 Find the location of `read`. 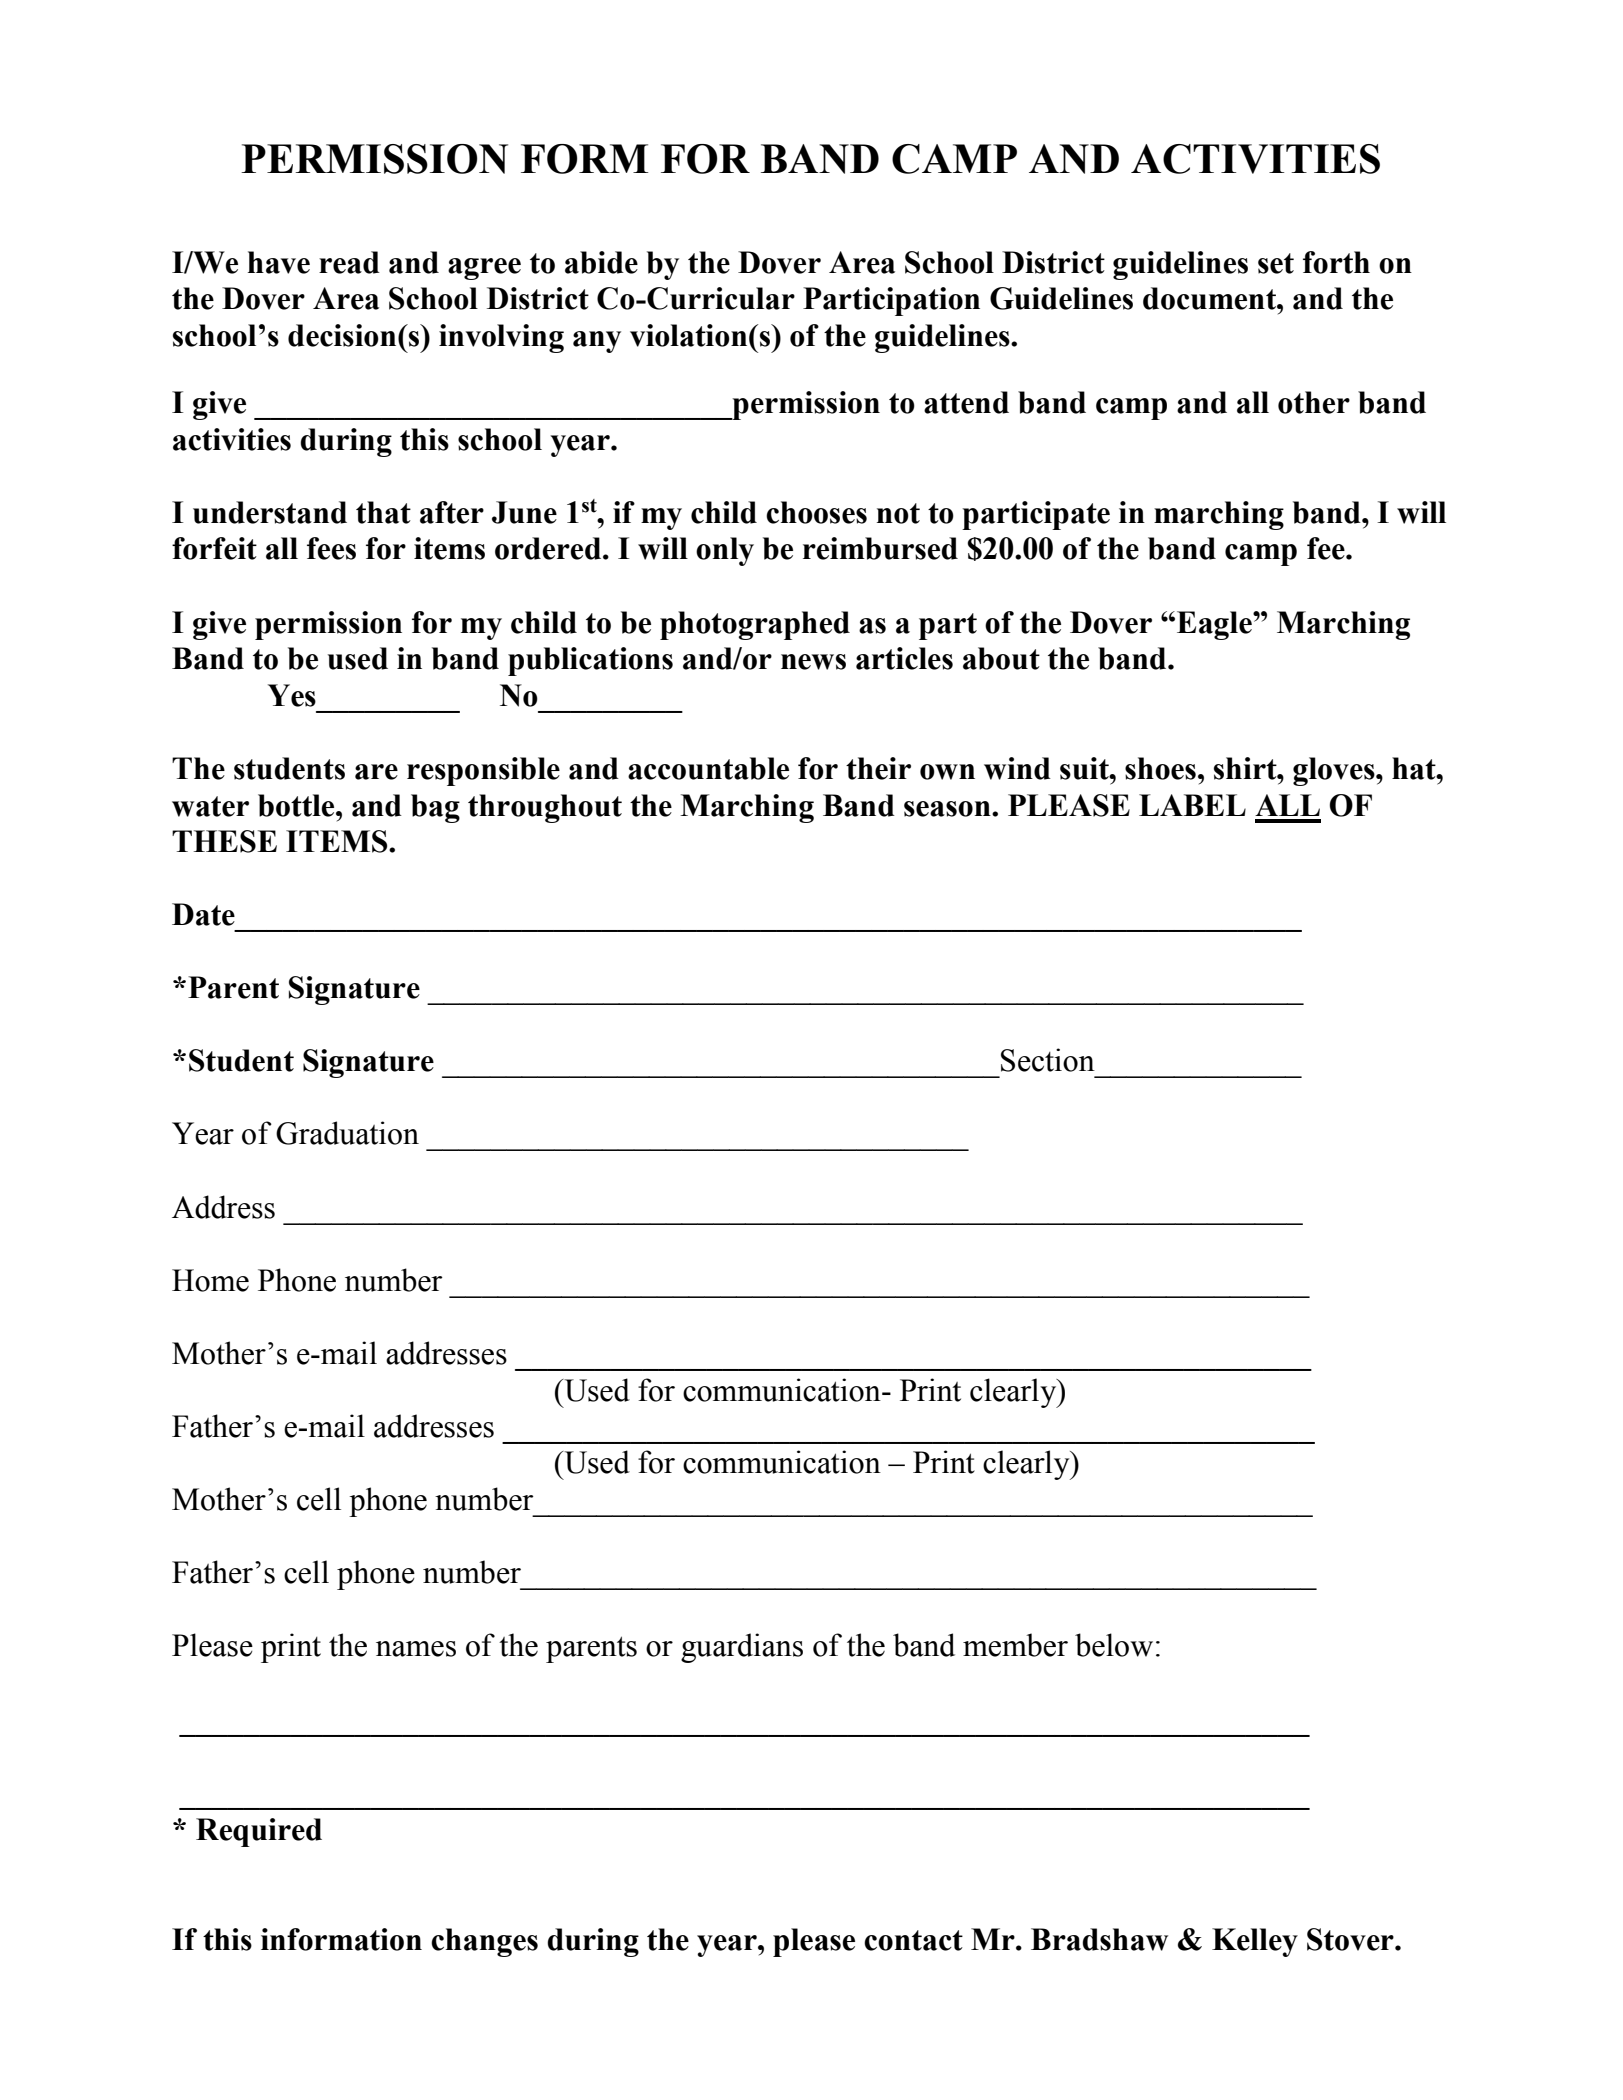

read is located at coordinates (349, 262).
